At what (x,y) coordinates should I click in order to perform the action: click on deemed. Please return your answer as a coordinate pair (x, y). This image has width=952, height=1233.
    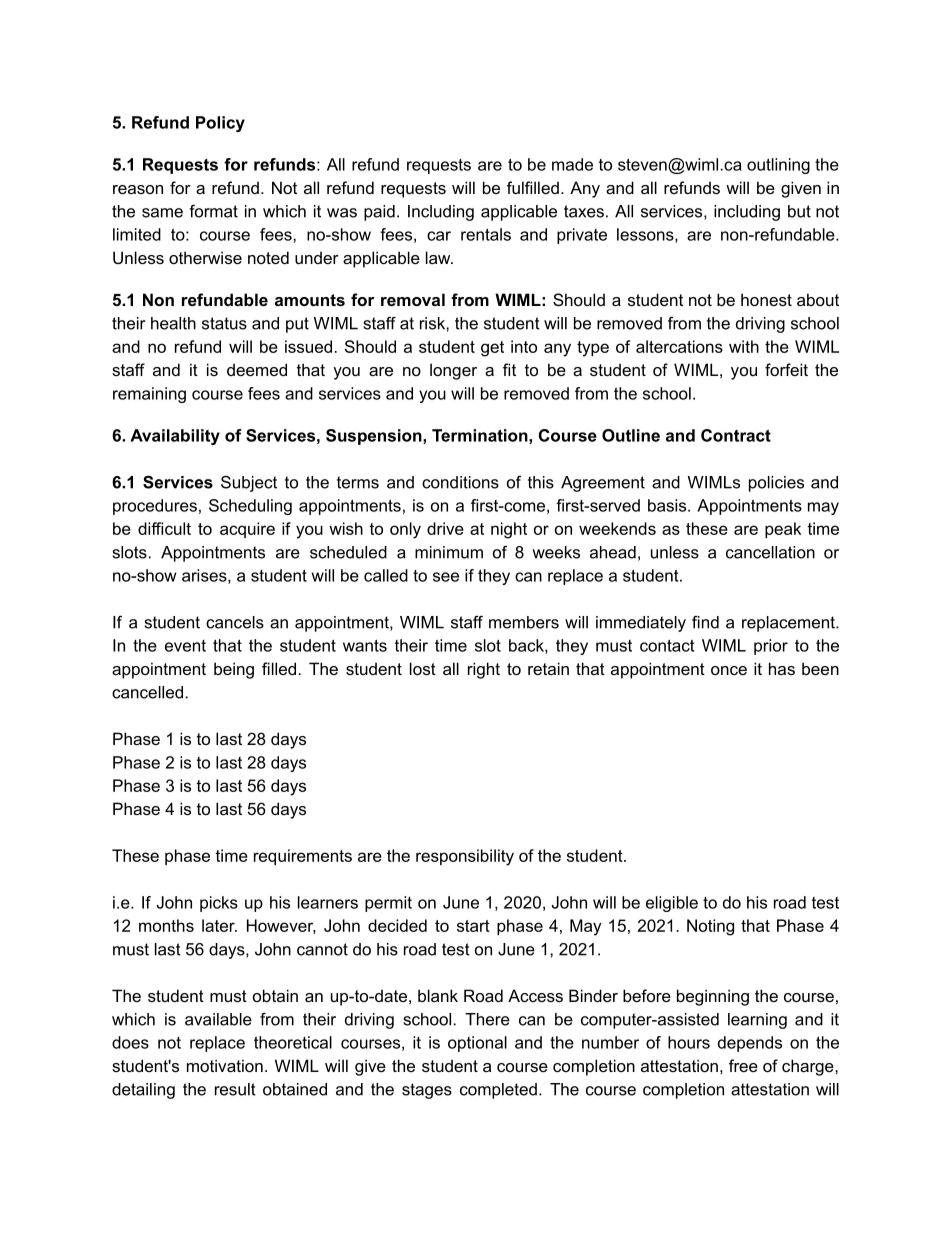
    Looking at the image, I should click on (257, 369).
